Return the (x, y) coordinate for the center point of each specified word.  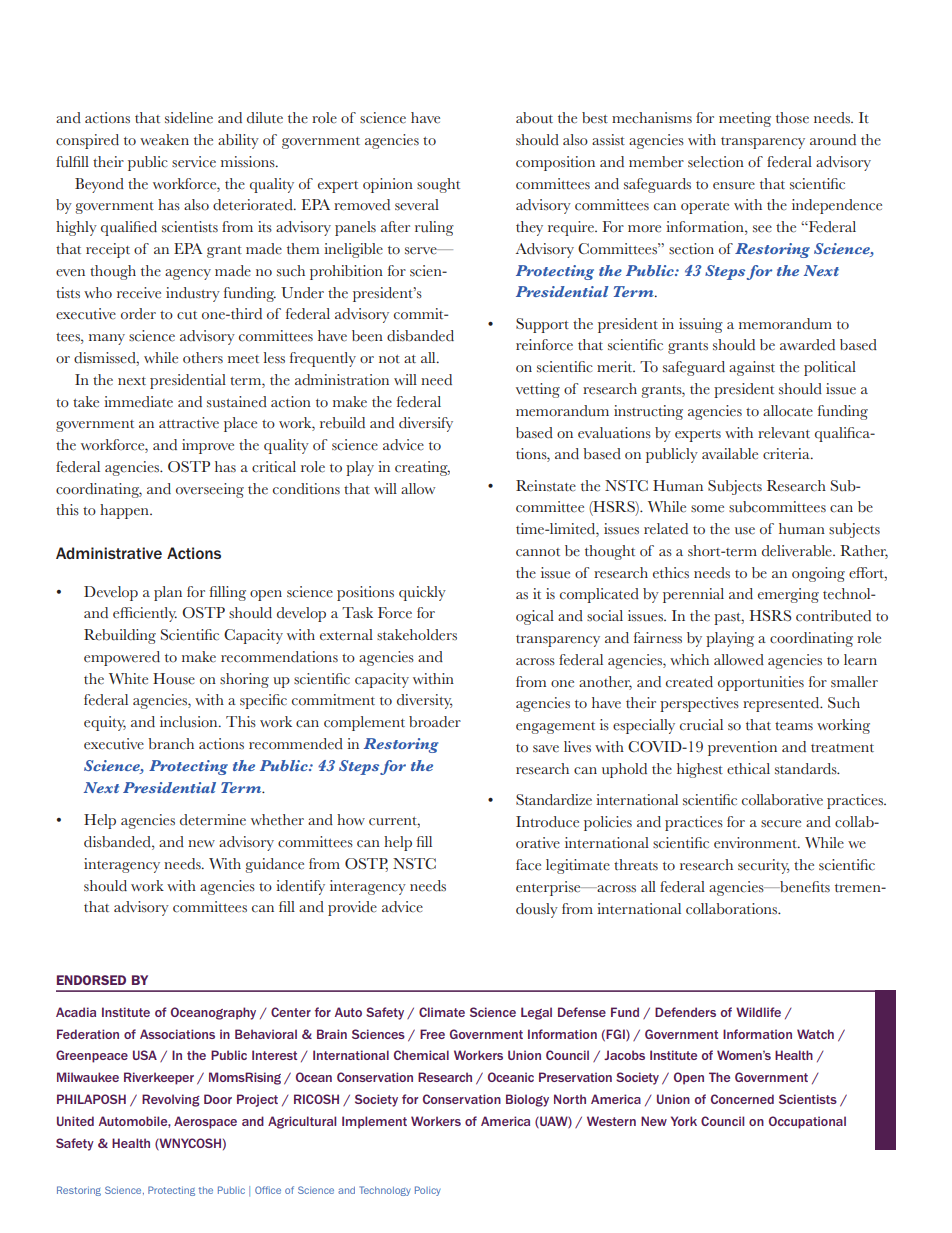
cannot (538, 552)
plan (168, 593)
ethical (748, 769)
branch (171, 744)
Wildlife (758, 1012)
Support (542, 325)
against (752, 368)
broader (435, 722)
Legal (536, 1013)
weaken (164, 140)
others (203, 358)
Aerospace (205, 1122)
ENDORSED (91, 980)
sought (438, 185)
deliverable (798, 551)
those (792, 118)
